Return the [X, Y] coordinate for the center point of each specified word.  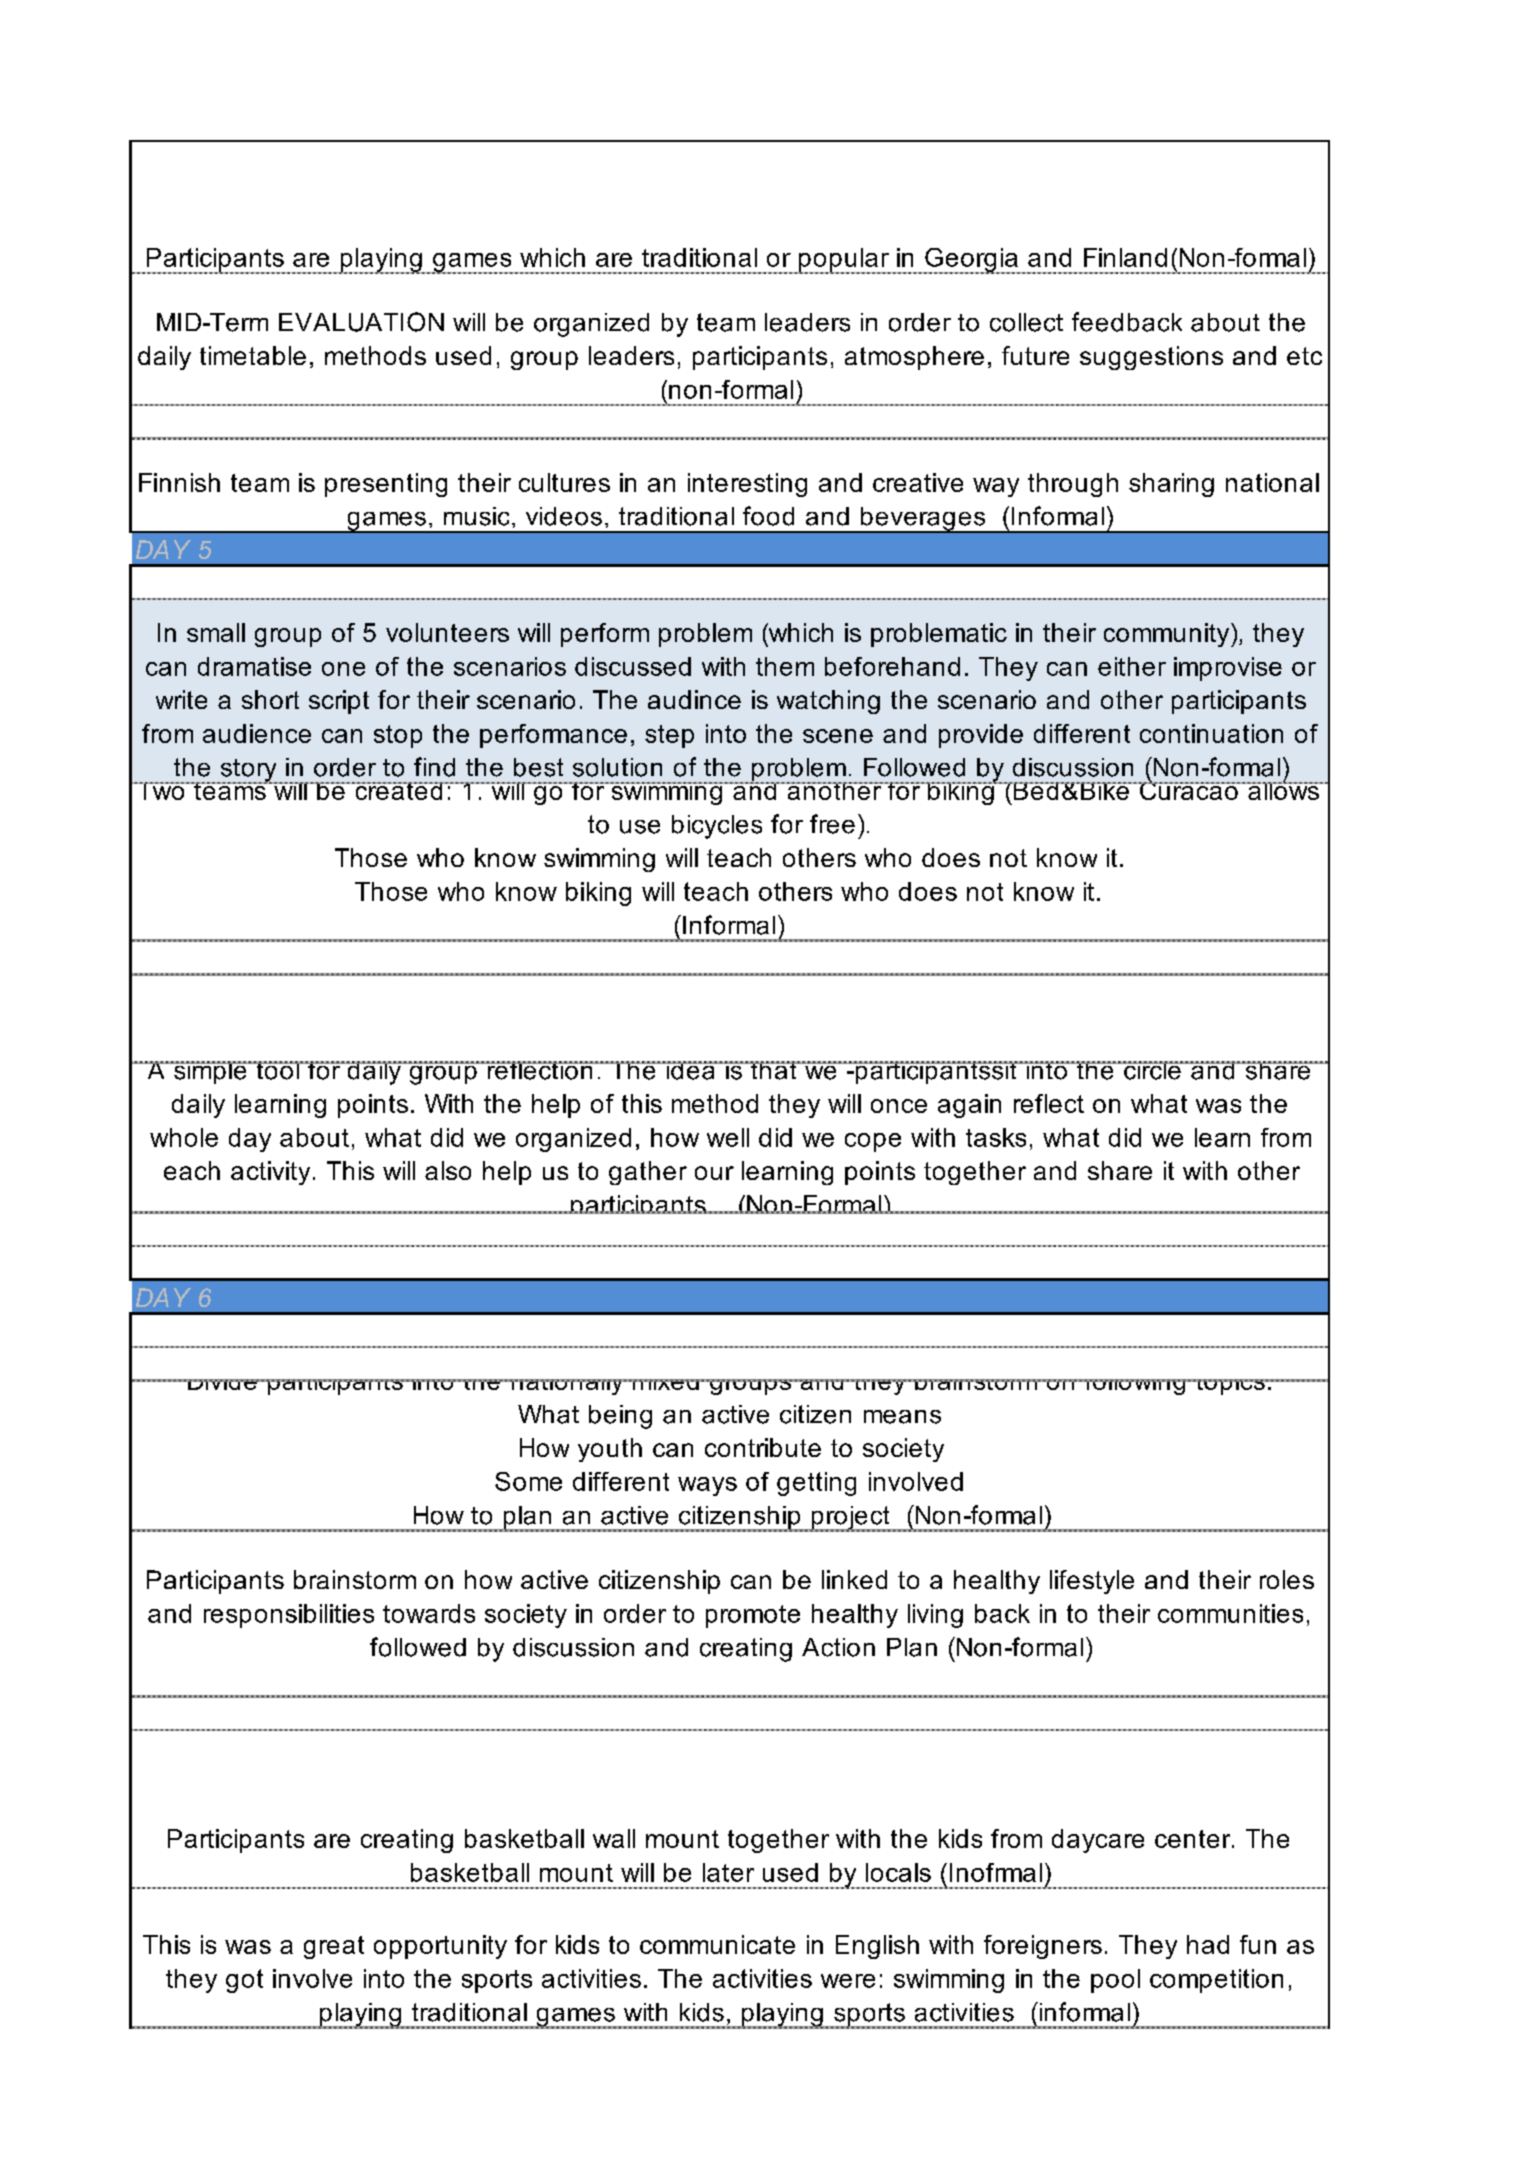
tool [277, 1070]
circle [1152, 1070]
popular [843, 261]
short [270, 699]
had [1208, 1944]
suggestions [1151, 358]
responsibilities [289, 1616]
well [728, 1137]
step [669, 736]
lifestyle [1092, 1582]
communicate [717, 1944]
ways [707, 1486]
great [334, 1947]
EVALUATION [361, 322]
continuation [1211, 733]
